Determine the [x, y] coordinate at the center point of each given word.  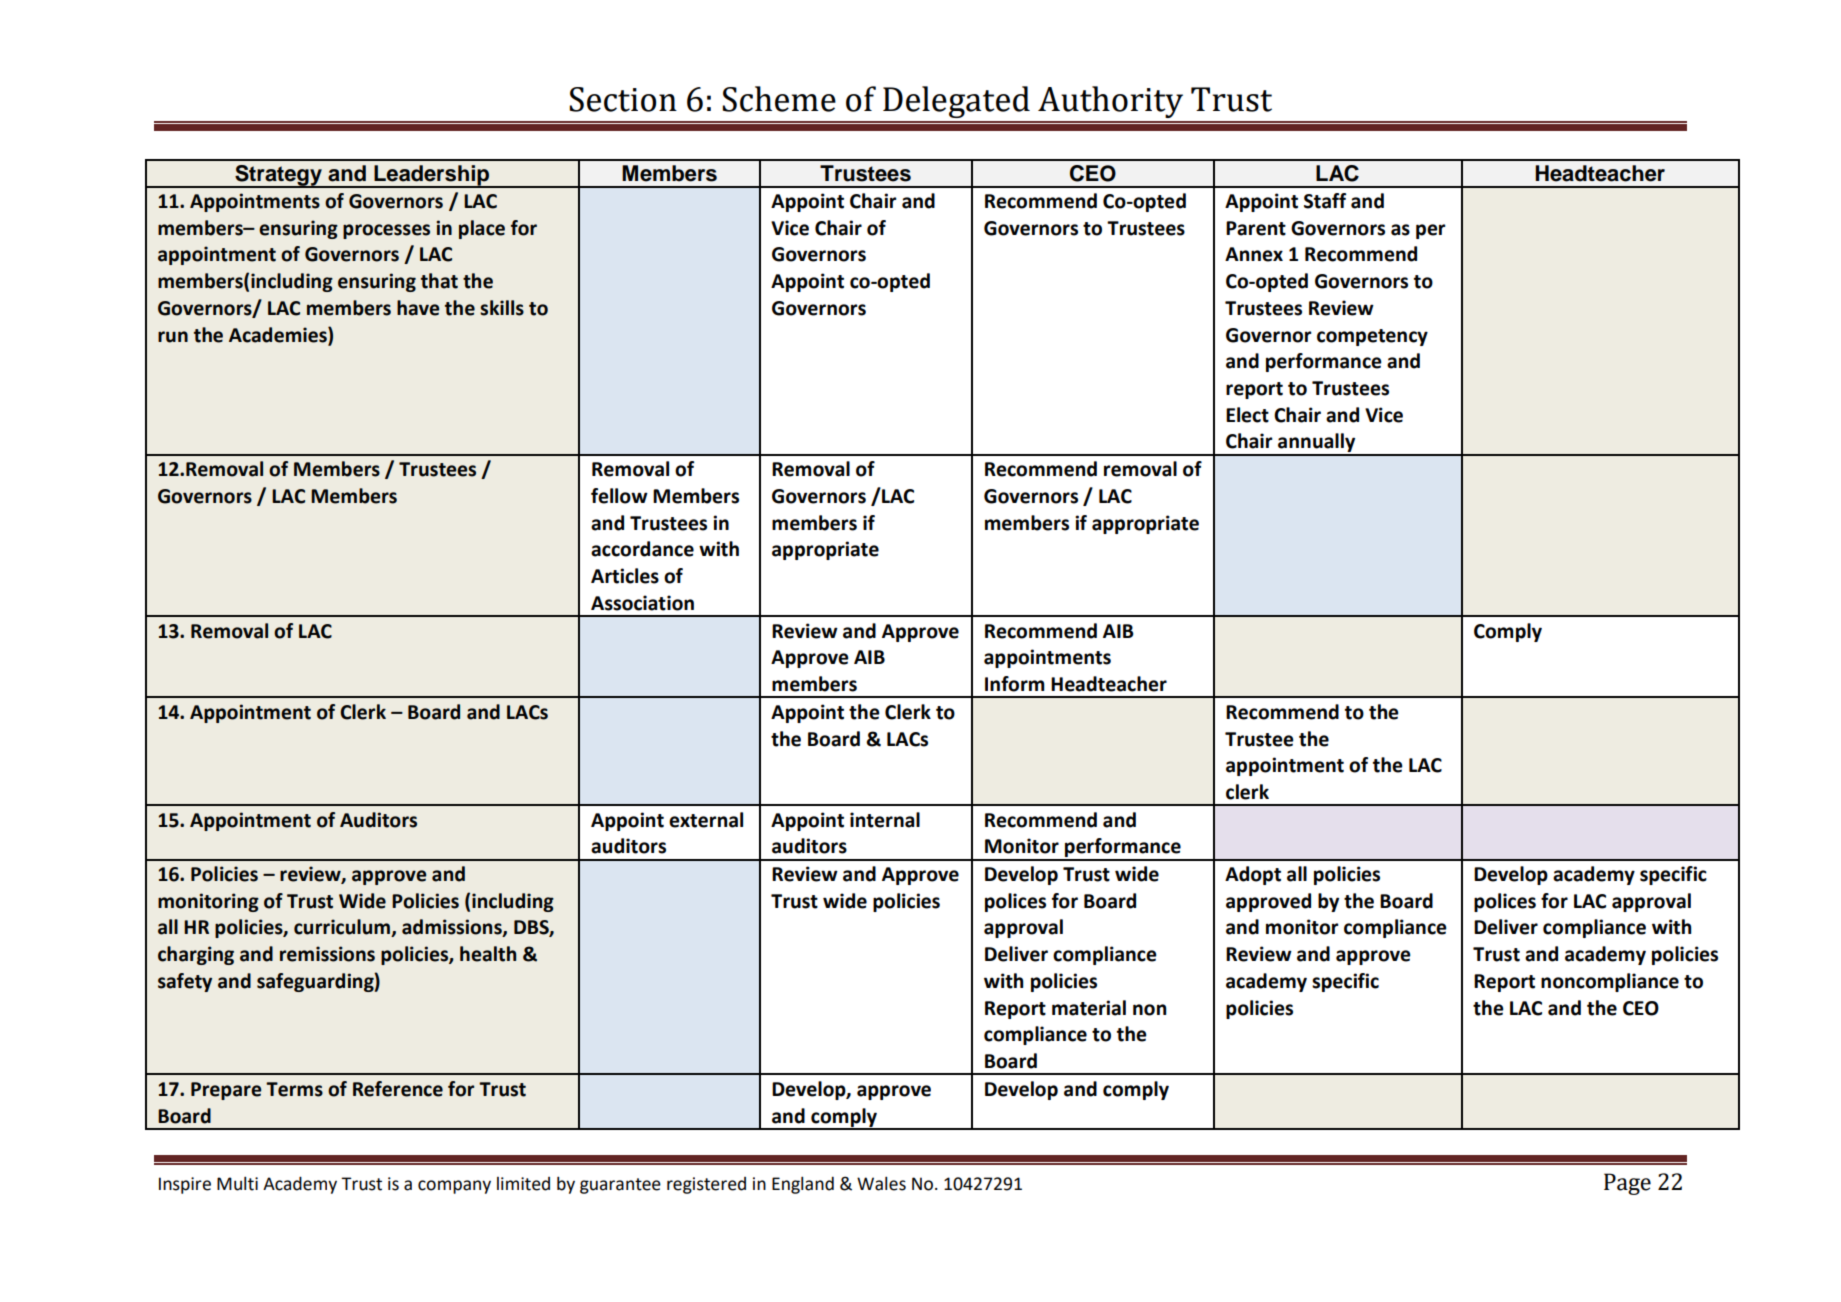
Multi [237, 1183]
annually [1317, 444]
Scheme [779, 99]
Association [642, 603]
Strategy [278, 176]
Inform [1015, 684]
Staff [1325, 201]
